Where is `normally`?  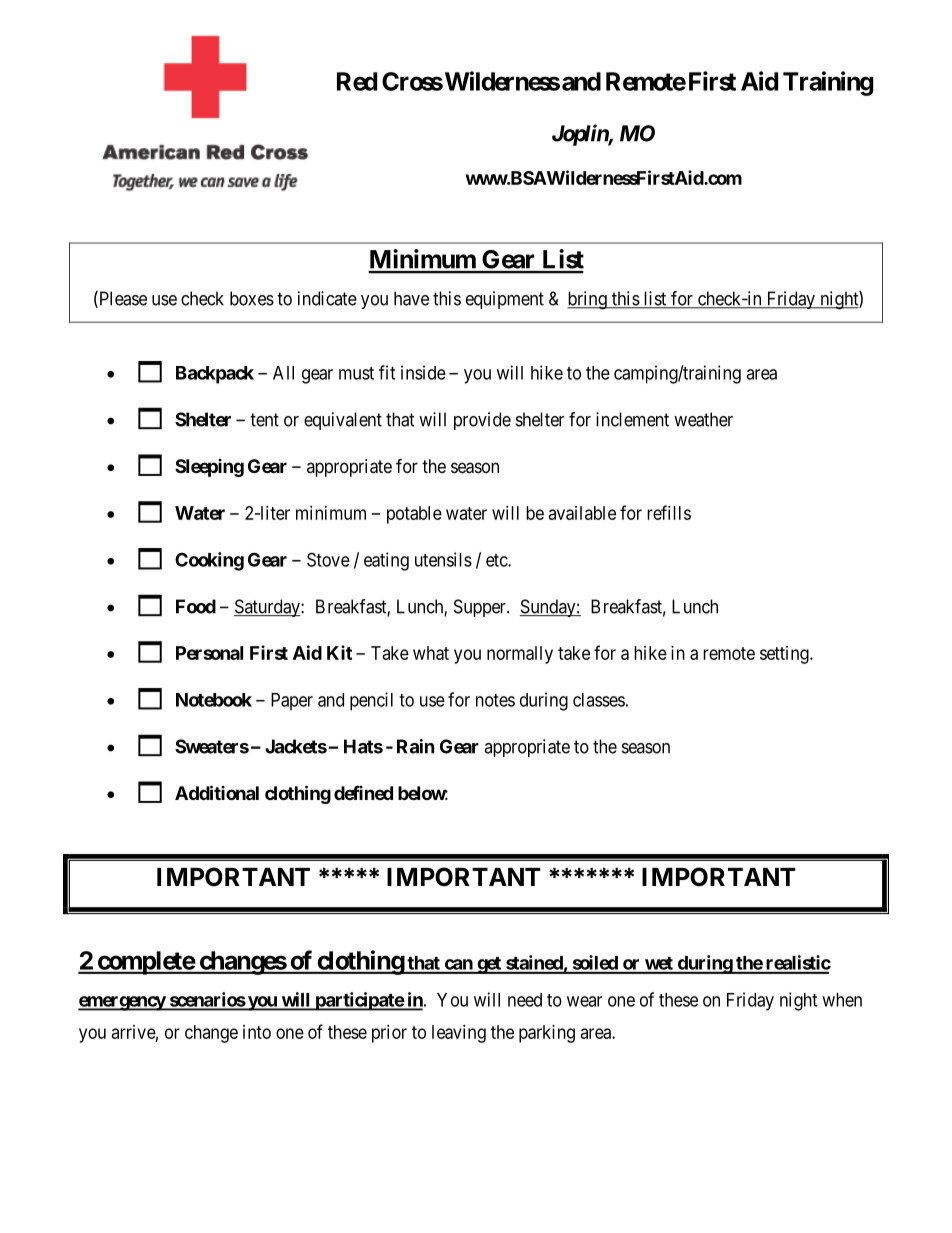 normally is located at coordinates (520, 655).
